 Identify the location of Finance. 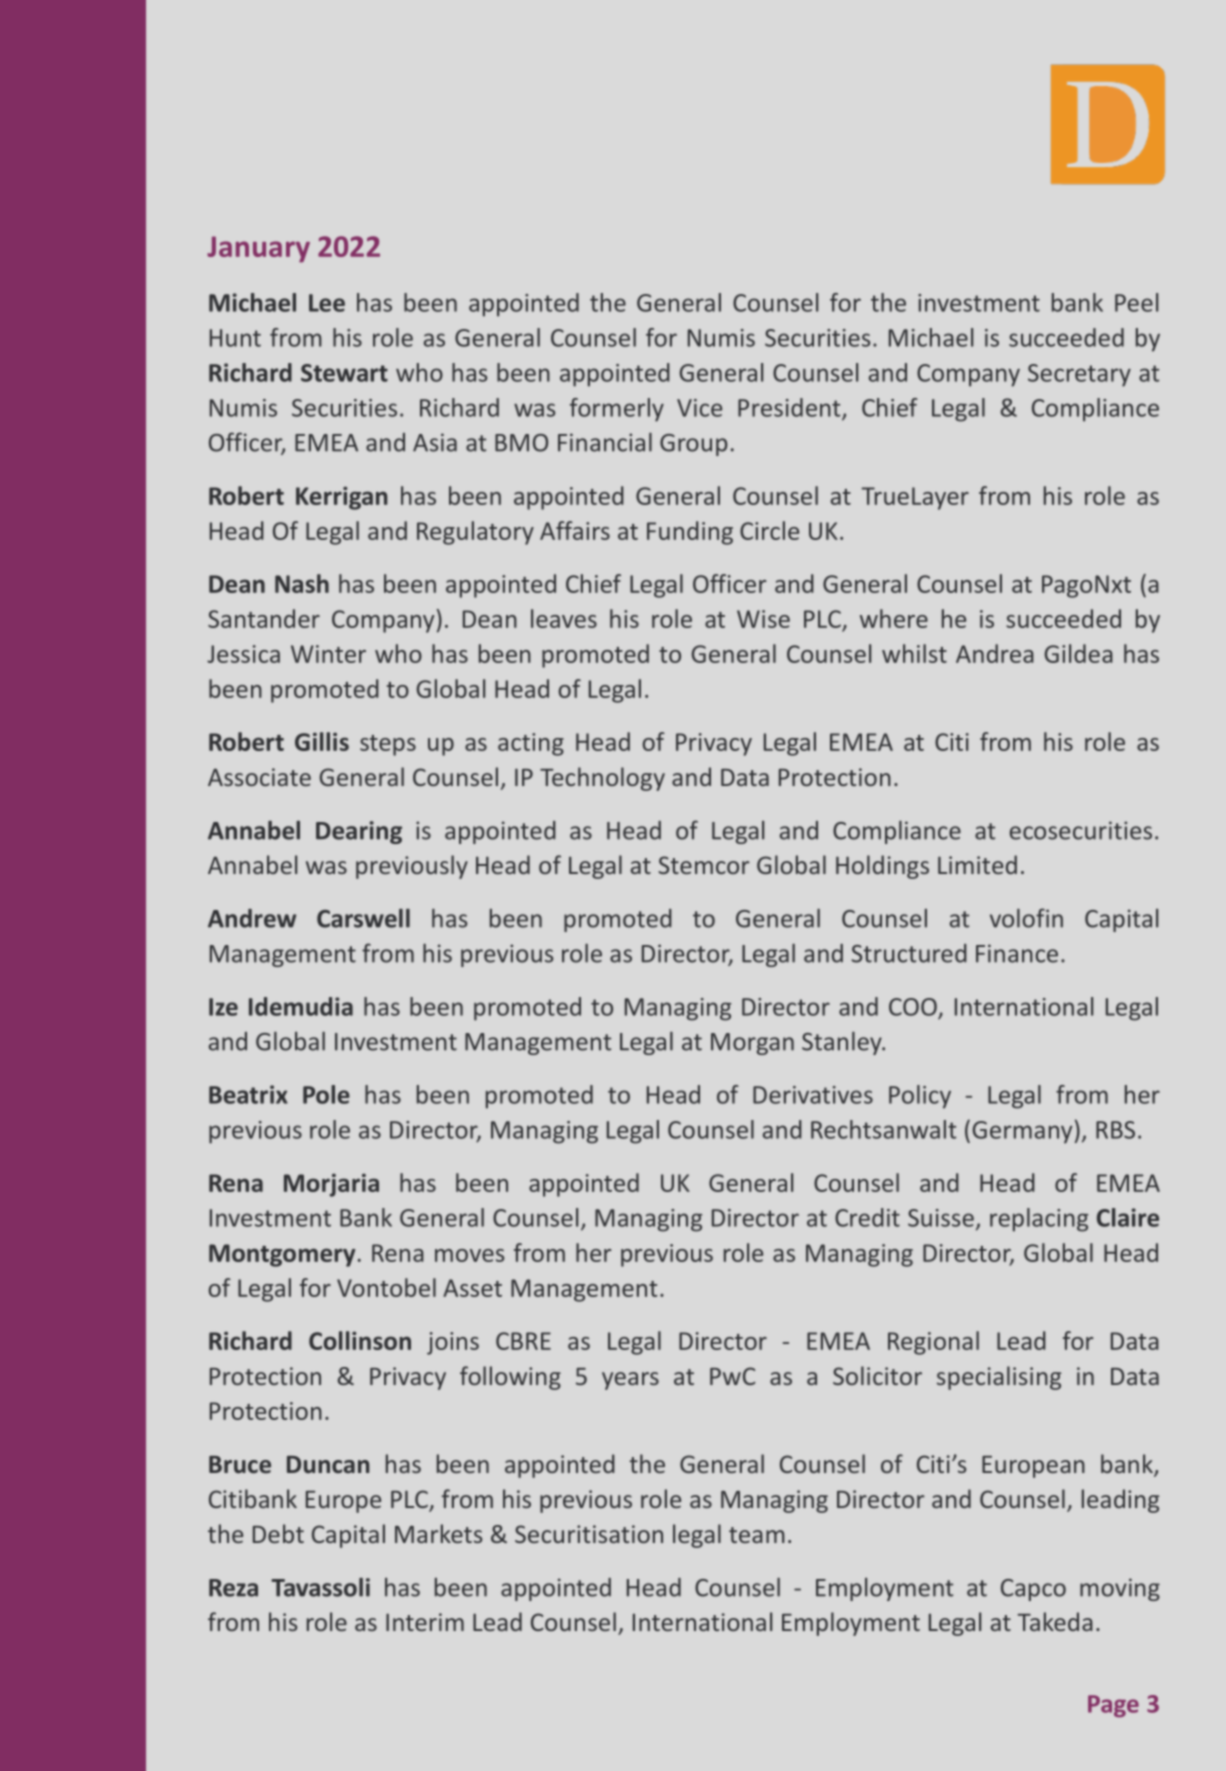
(1017, 953).
